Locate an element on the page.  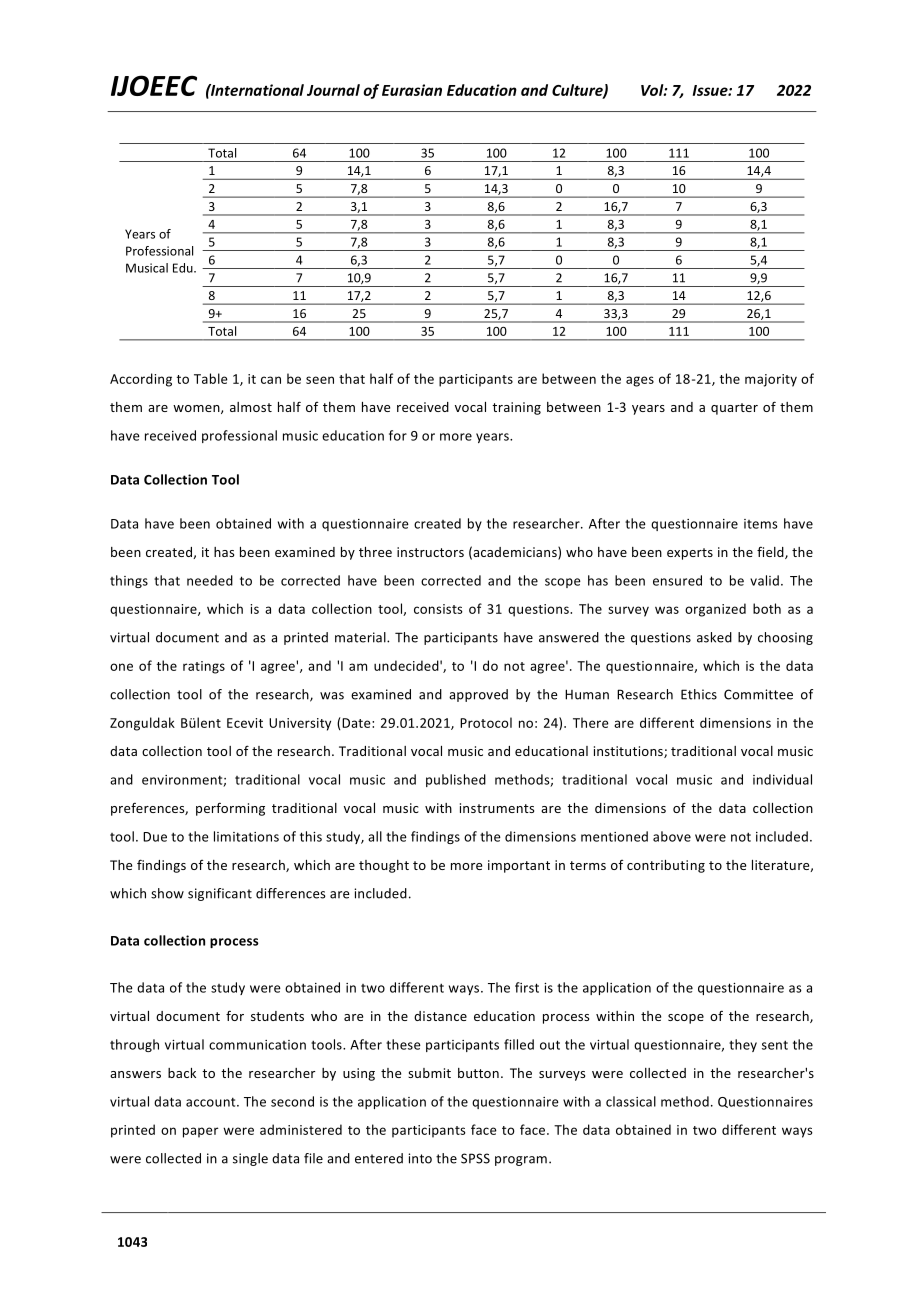
majority is located at coordinates (771, 380).
